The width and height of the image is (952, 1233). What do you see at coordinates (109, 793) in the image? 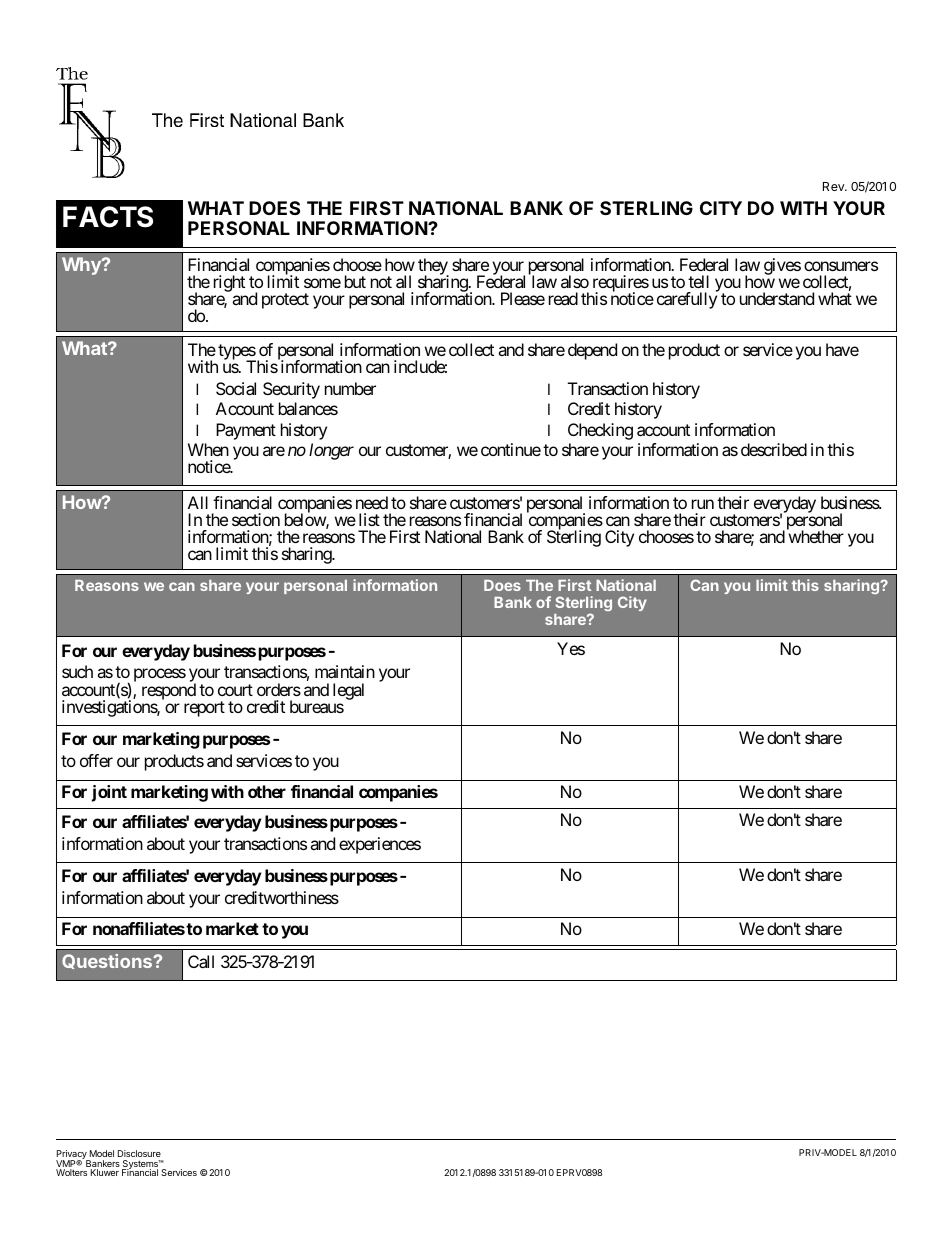
I see `joint` at bounding box center [109, 793].
